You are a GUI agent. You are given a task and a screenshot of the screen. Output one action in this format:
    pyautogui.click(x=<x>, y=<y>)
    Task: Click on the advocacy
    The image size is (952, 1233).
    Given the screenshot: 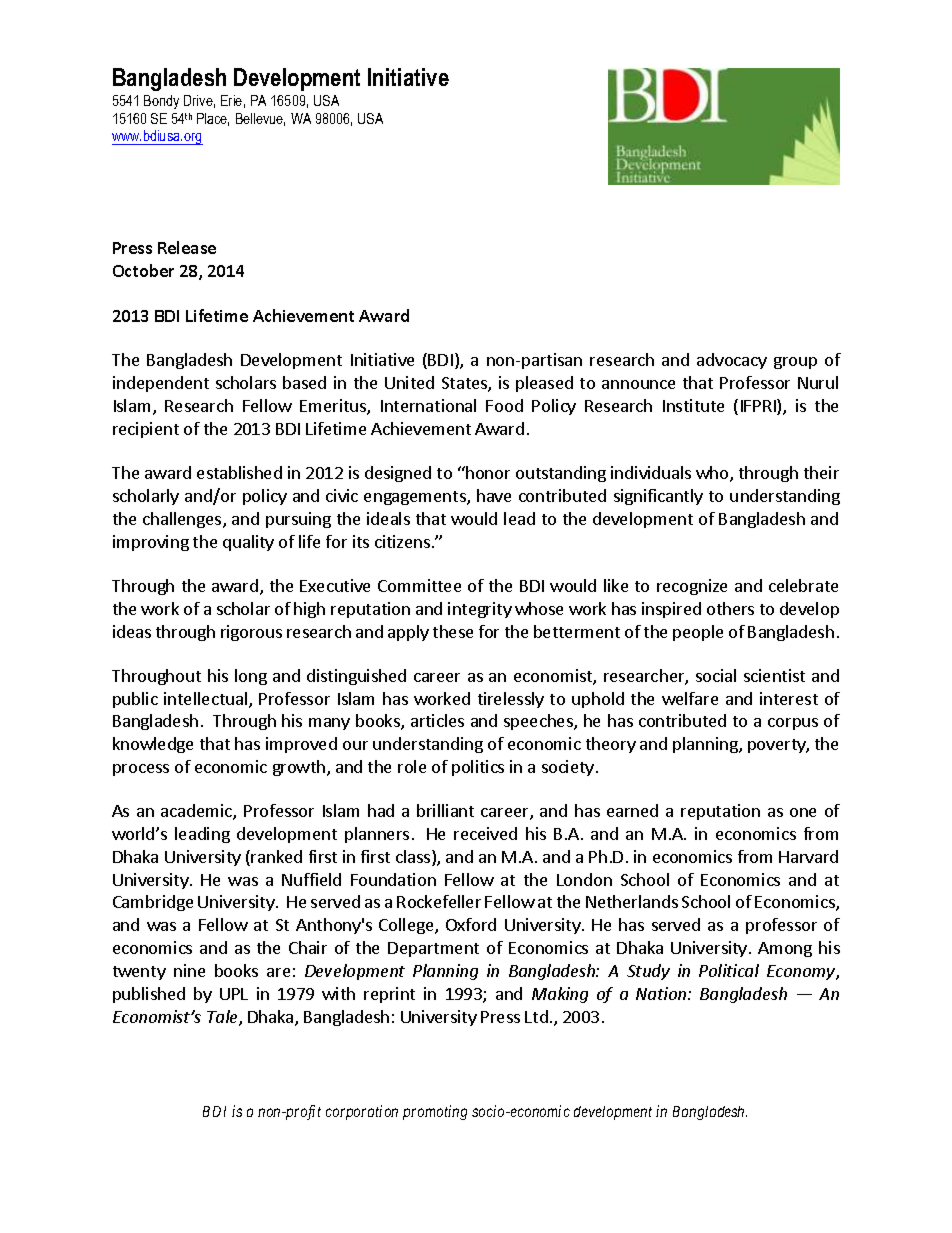 What is the action you would take?
    pyautogui.click(x=732, y=361)
